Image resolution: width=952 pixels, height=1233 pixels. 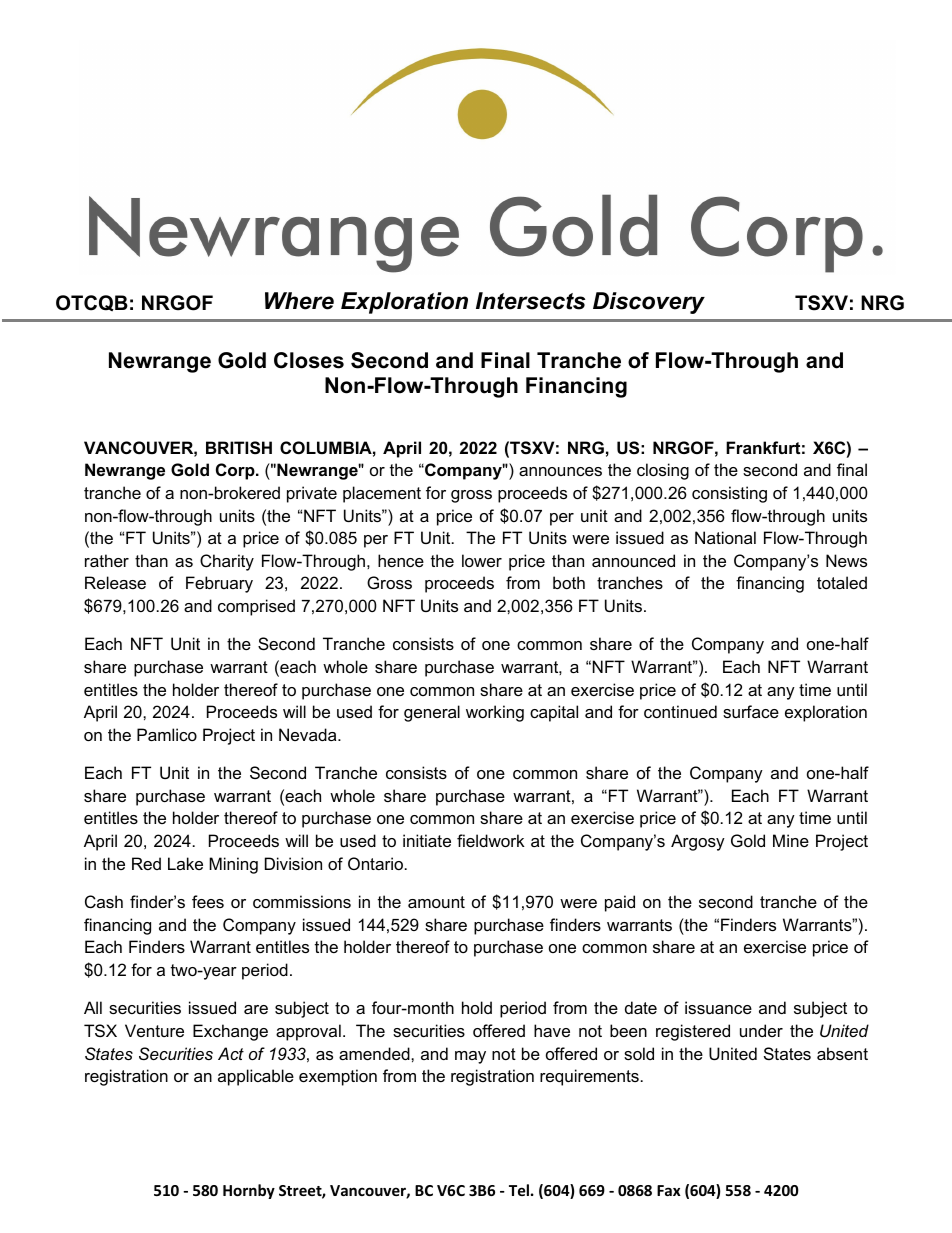 What do you see at coordinates (530, 301) in the image?
I see `Intersects` at bounding box center [530, 301].
